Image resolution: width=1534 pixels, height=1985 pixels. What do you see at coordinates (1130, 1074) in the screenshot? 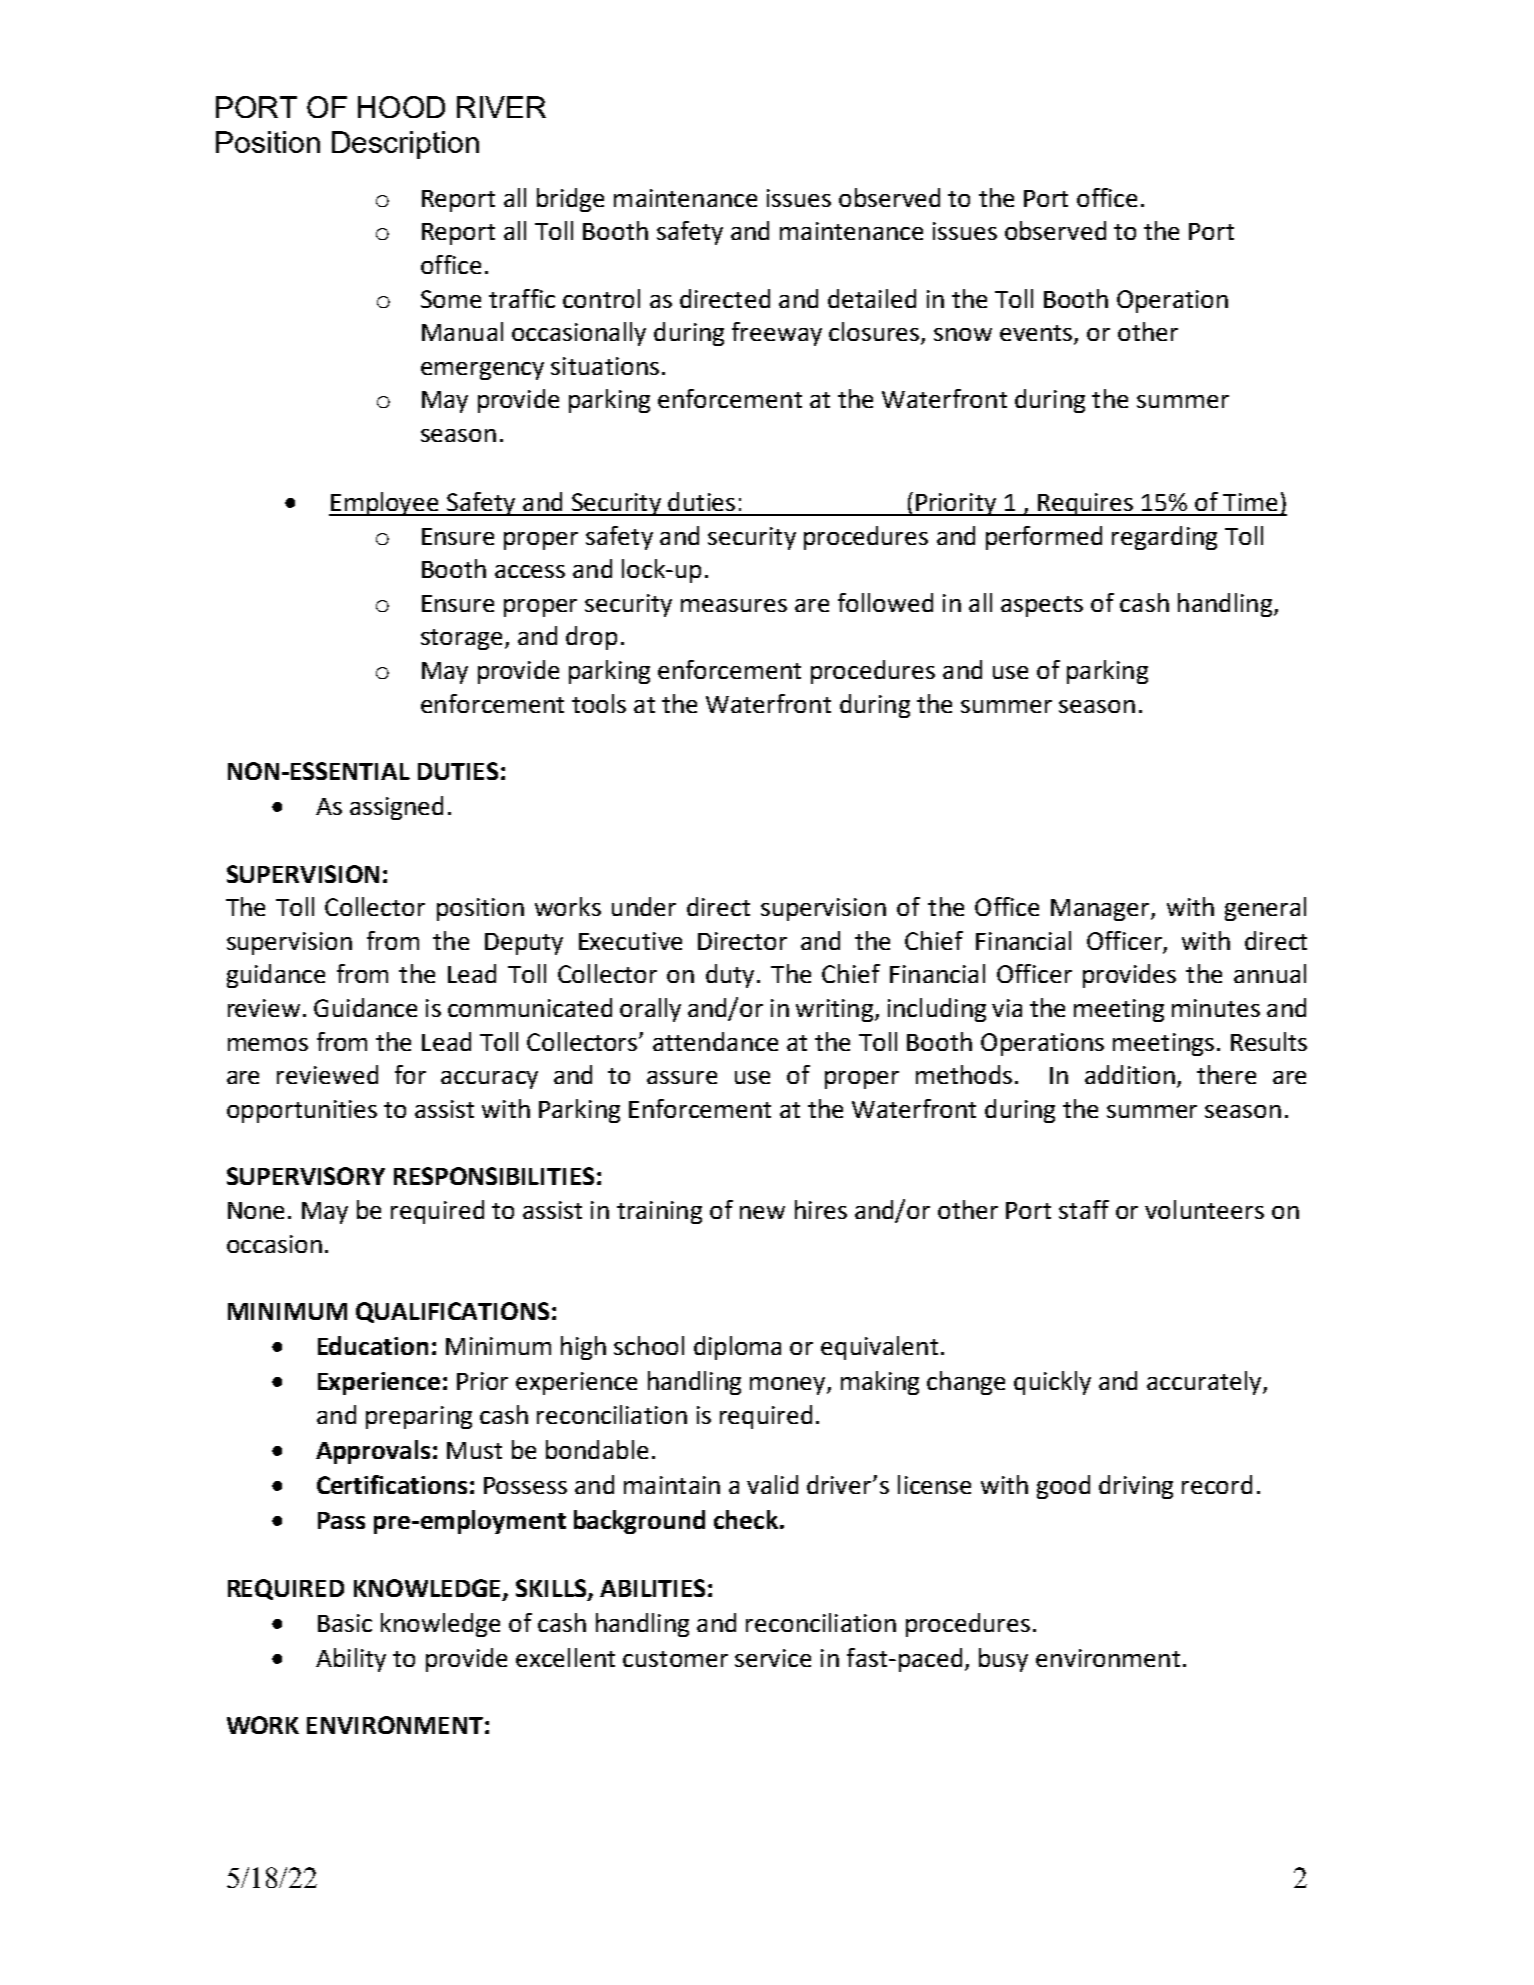
I see `addition` at bounding box center [1130, 1074].
